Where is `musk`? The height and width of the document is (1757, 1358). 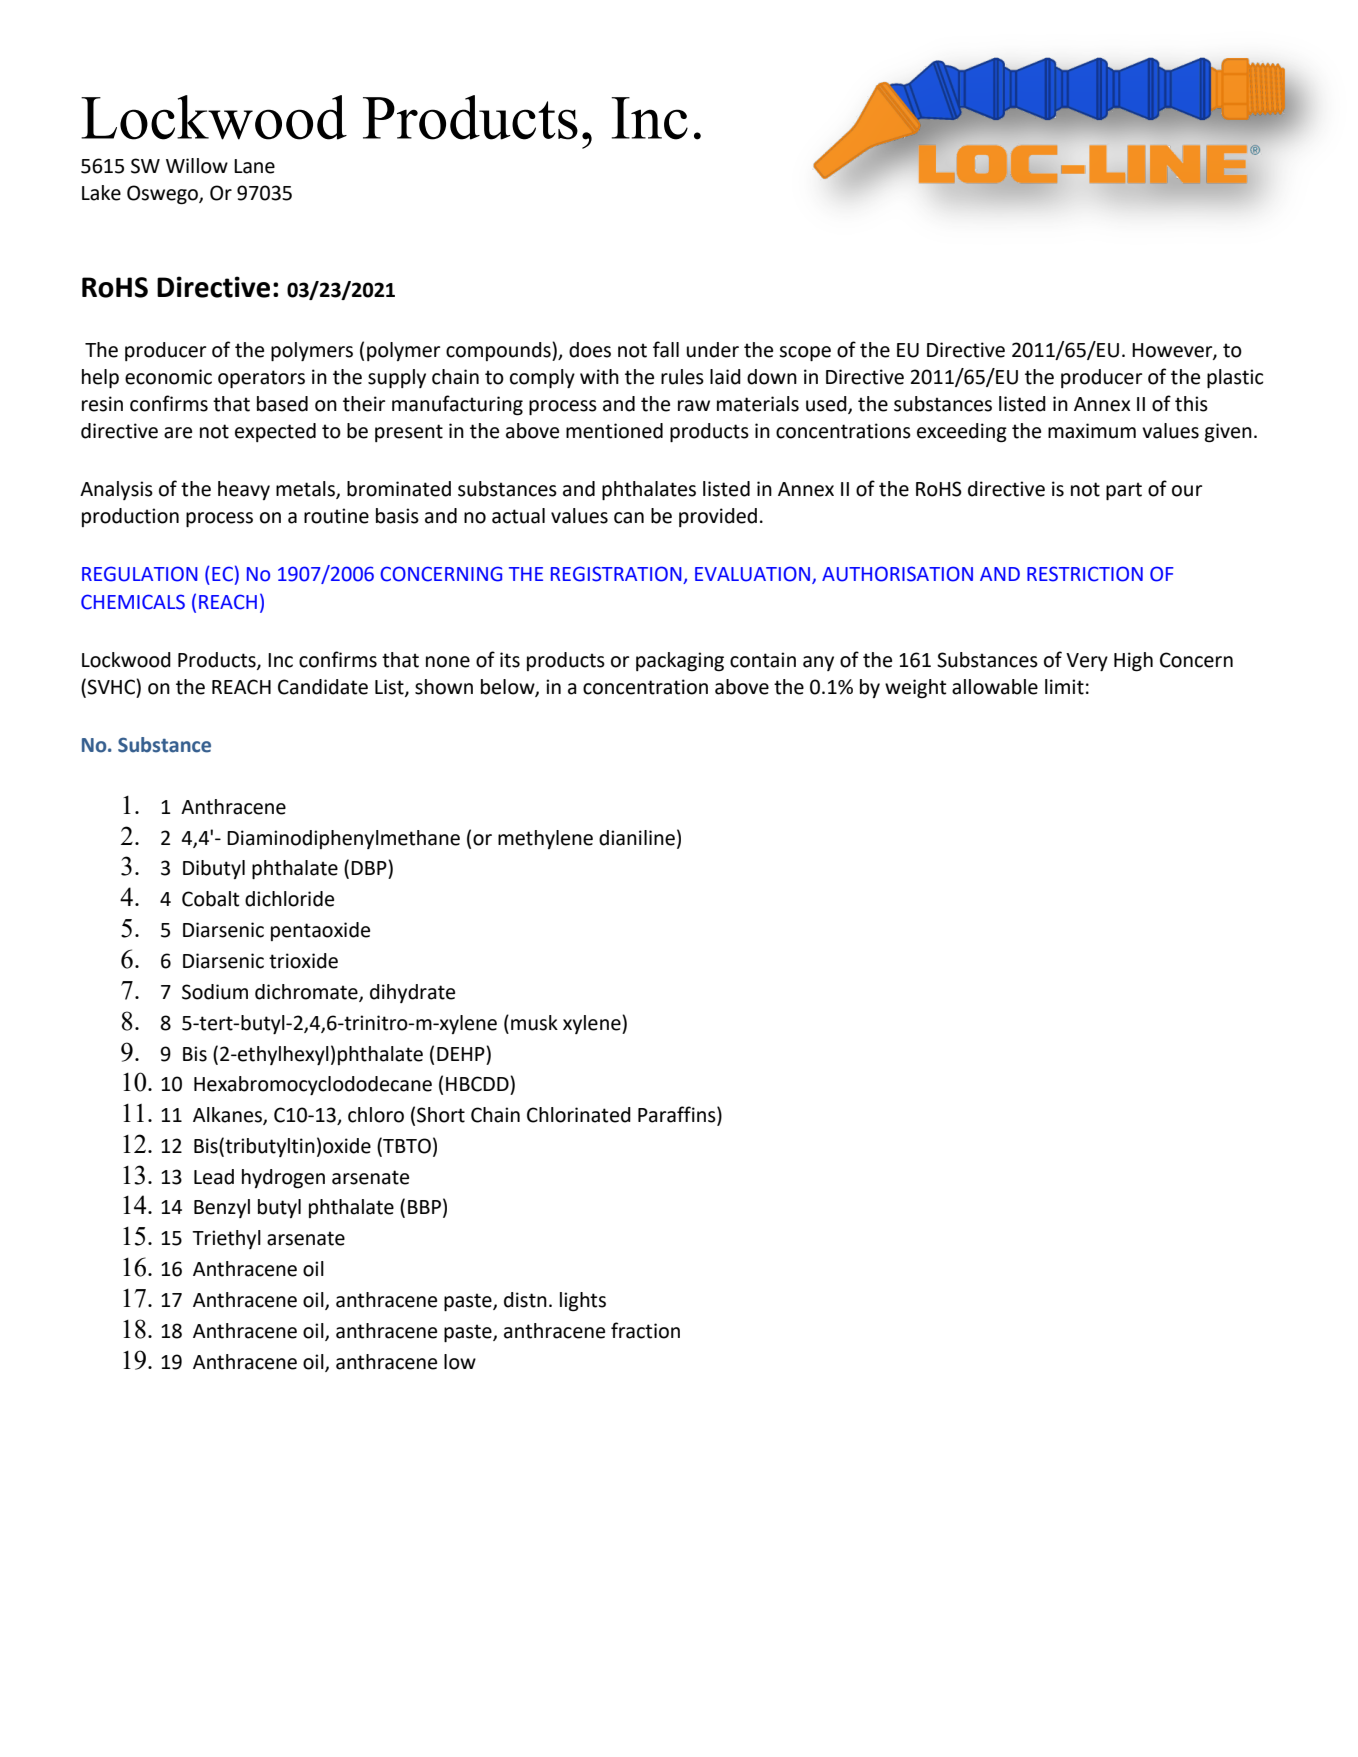 musk is located at coordinates (534, 1023).
